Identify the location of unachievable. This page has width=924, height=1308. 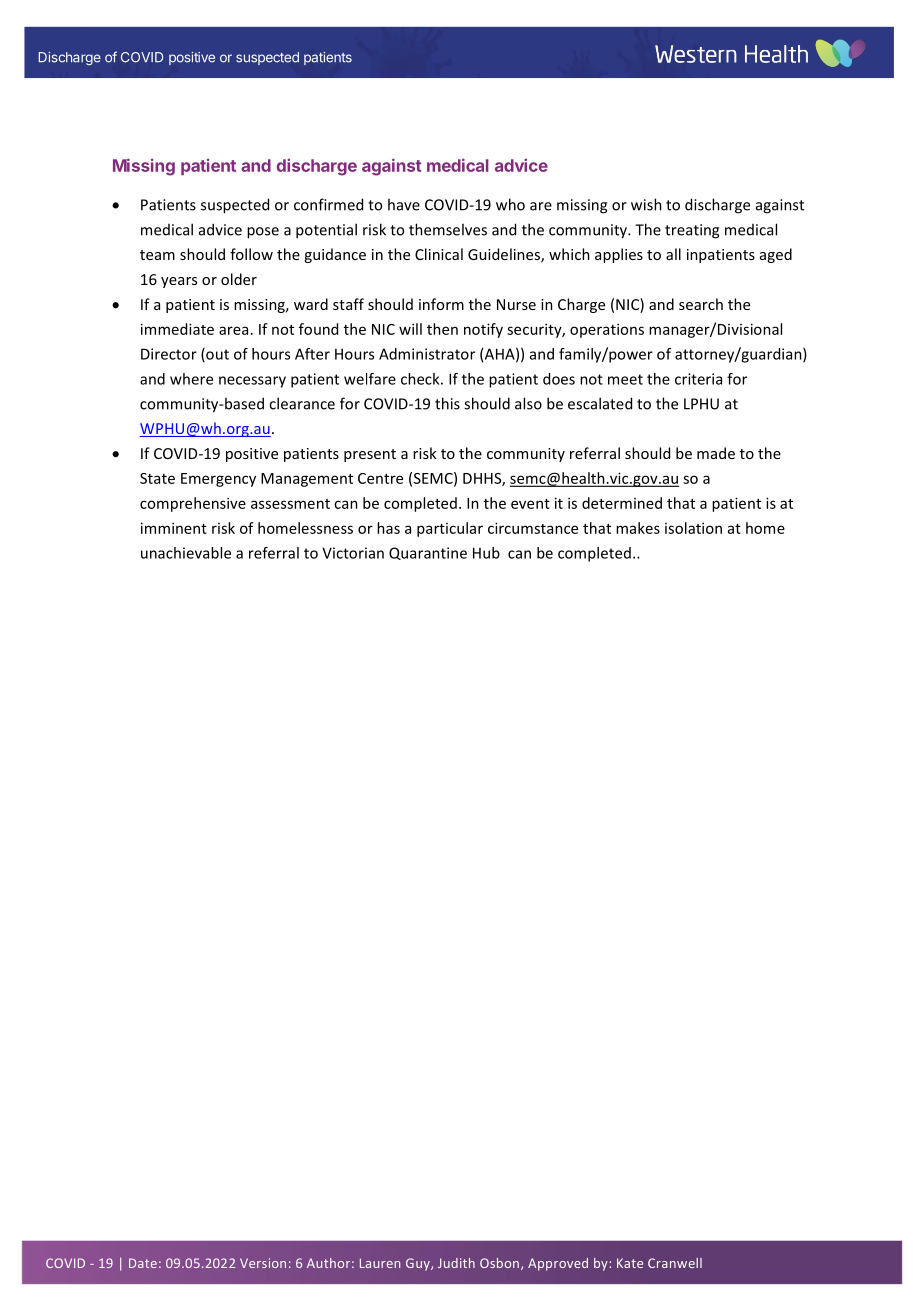
(186, 553).
